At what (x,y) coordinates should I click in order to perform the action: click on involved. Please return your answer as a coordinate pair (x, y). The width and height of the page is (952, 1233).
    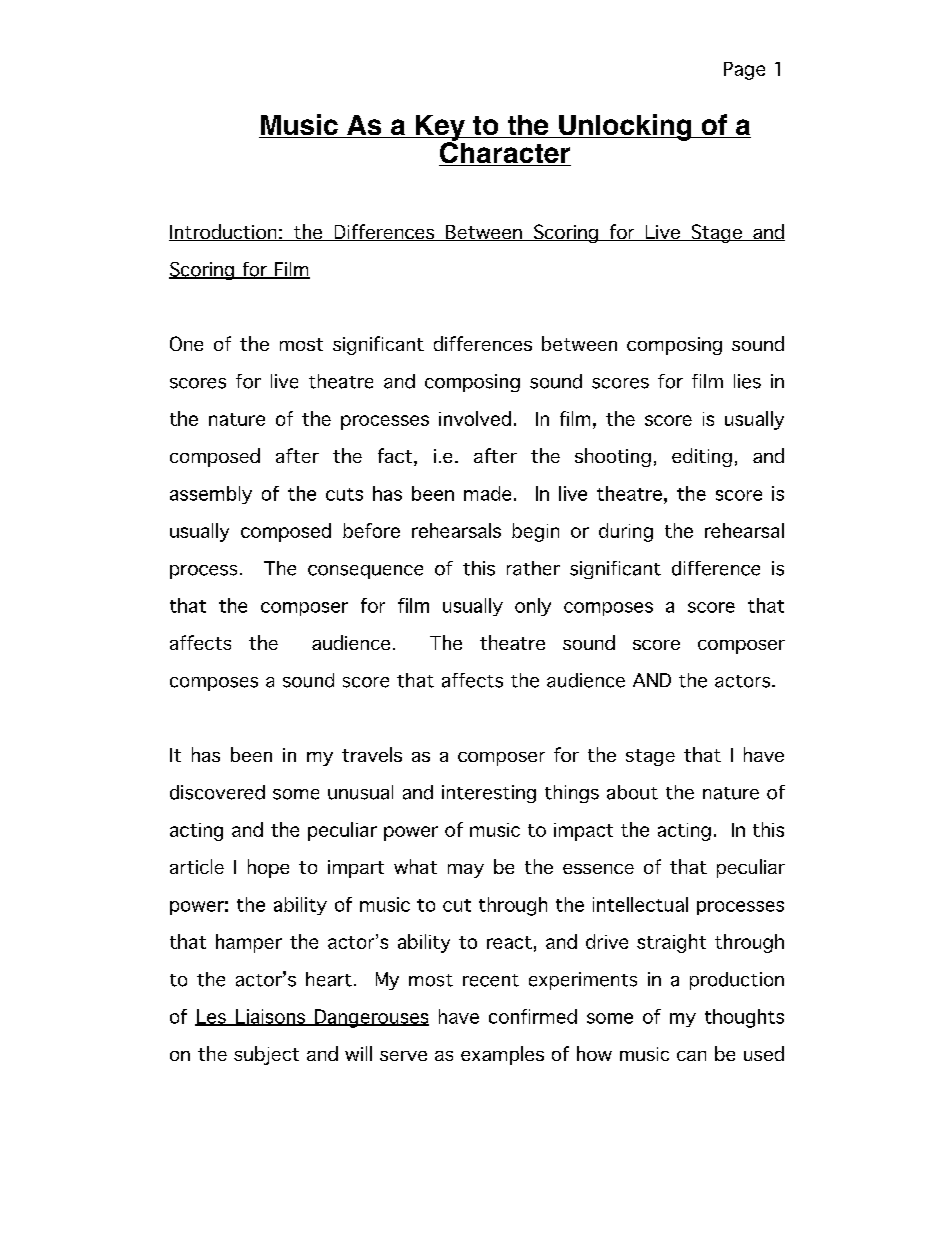
    Looking at the image, I should click on (475, 418).
